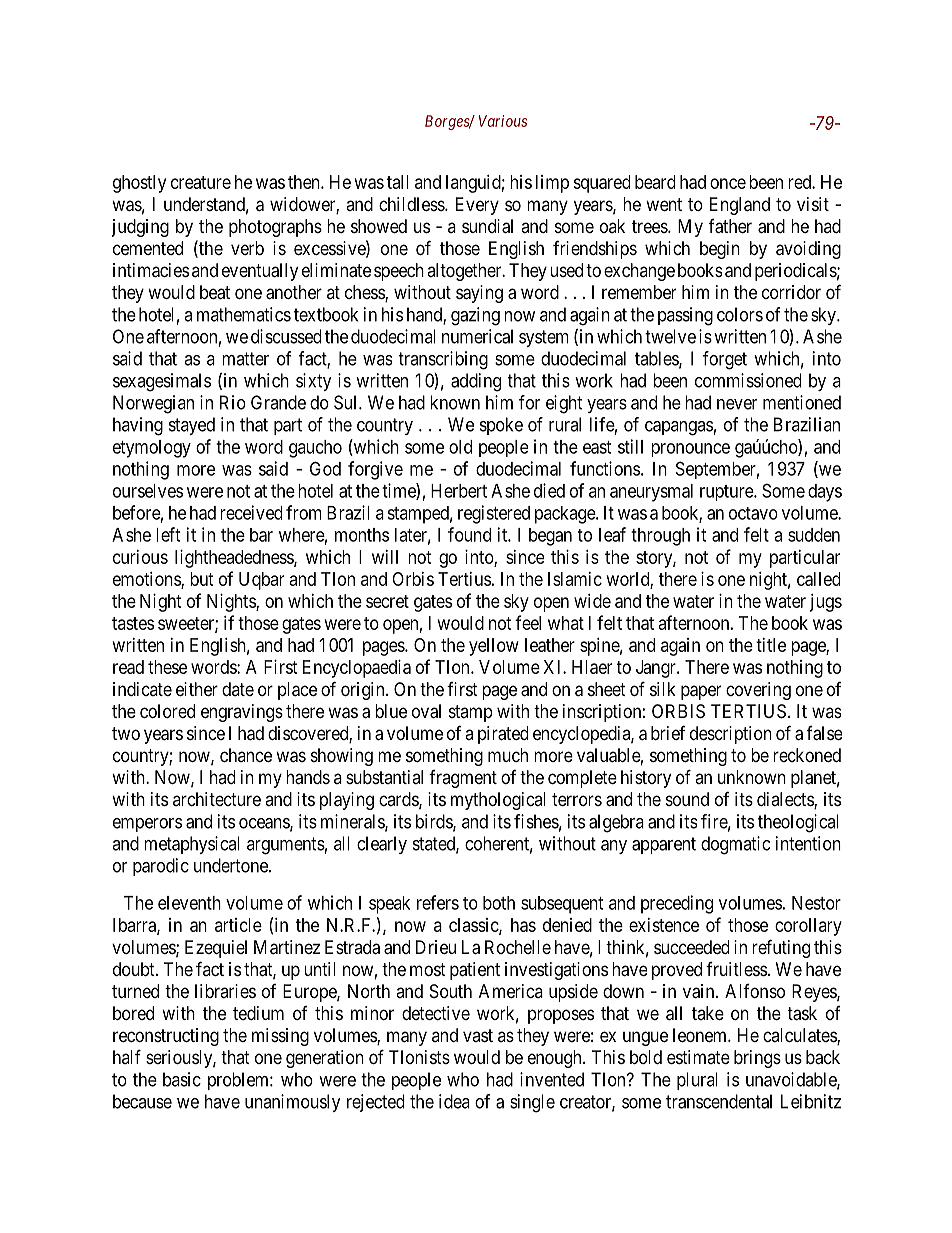 The width and height of the page is (952, 1233). I want to click on rupture, so click(727, 493).
